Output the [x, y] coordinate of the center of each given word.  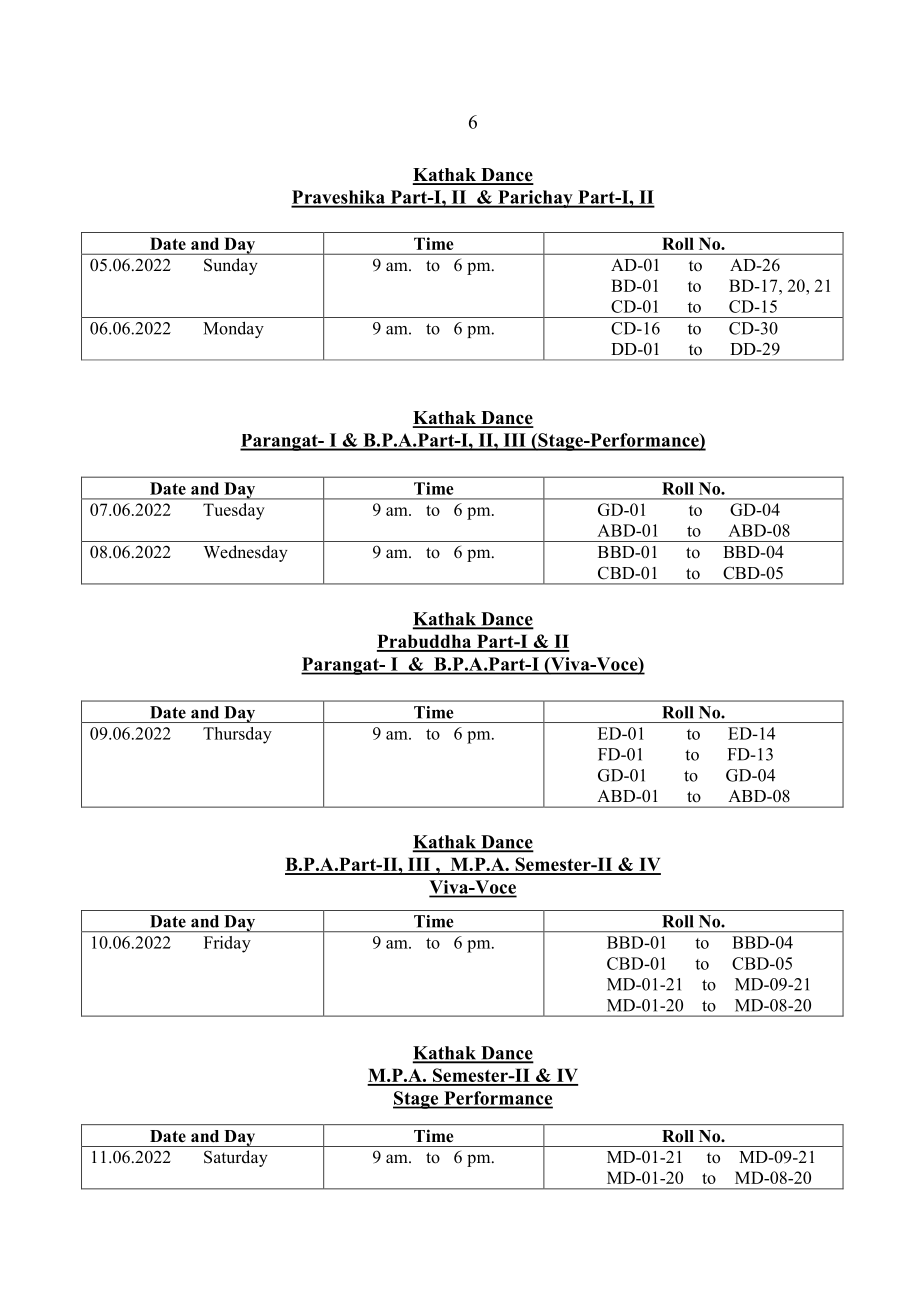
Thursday [237, 735]
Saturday [236, 1158]
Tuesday [234, 511]
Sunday [231, 266]
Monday [233, 329]
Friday [227, 944]
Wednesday [246, 553]
